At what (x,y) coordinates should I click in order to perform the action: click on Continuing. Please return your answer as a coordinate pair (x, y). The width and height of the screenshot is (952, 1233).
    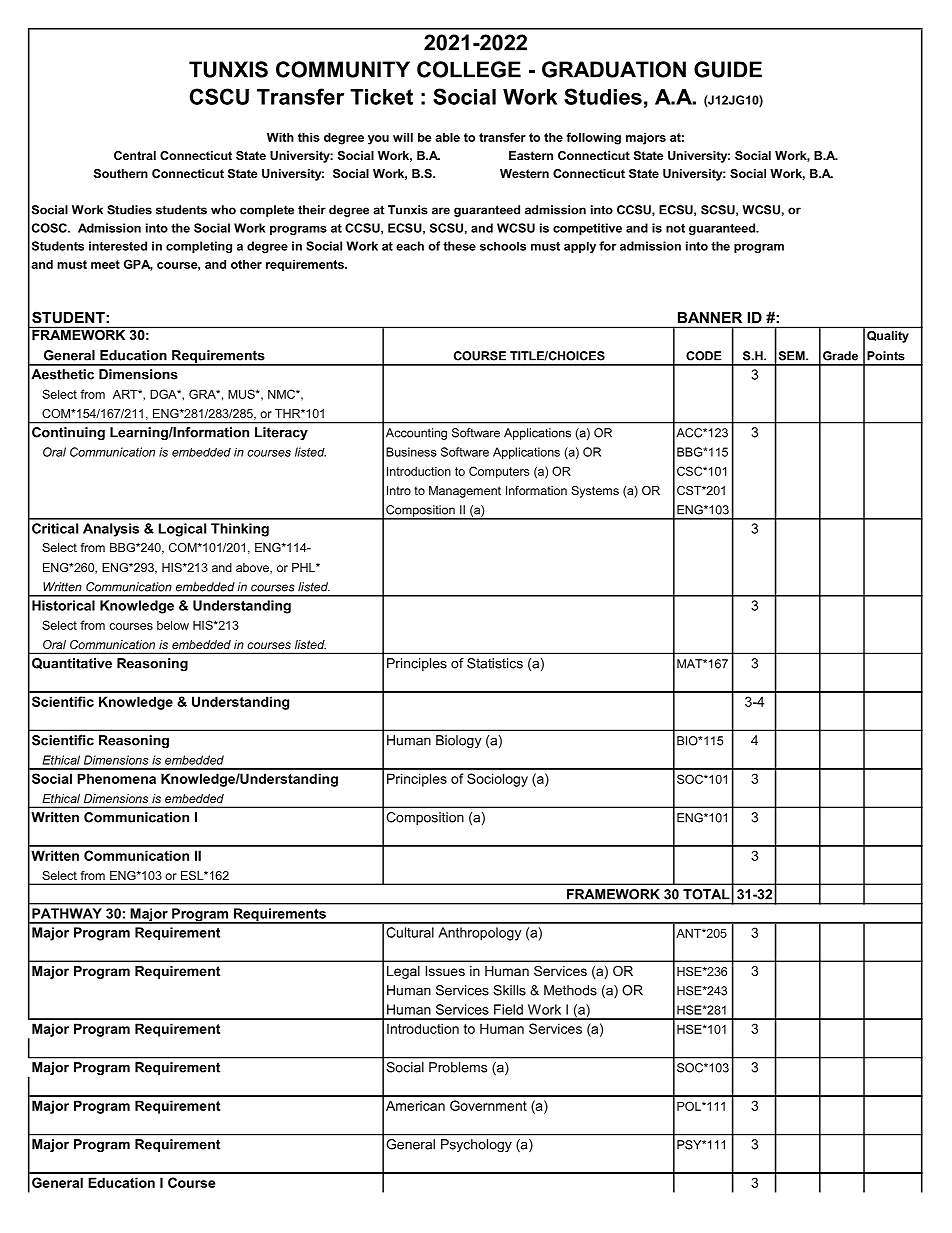
    Looking at the image, I should click on (68, 433).
